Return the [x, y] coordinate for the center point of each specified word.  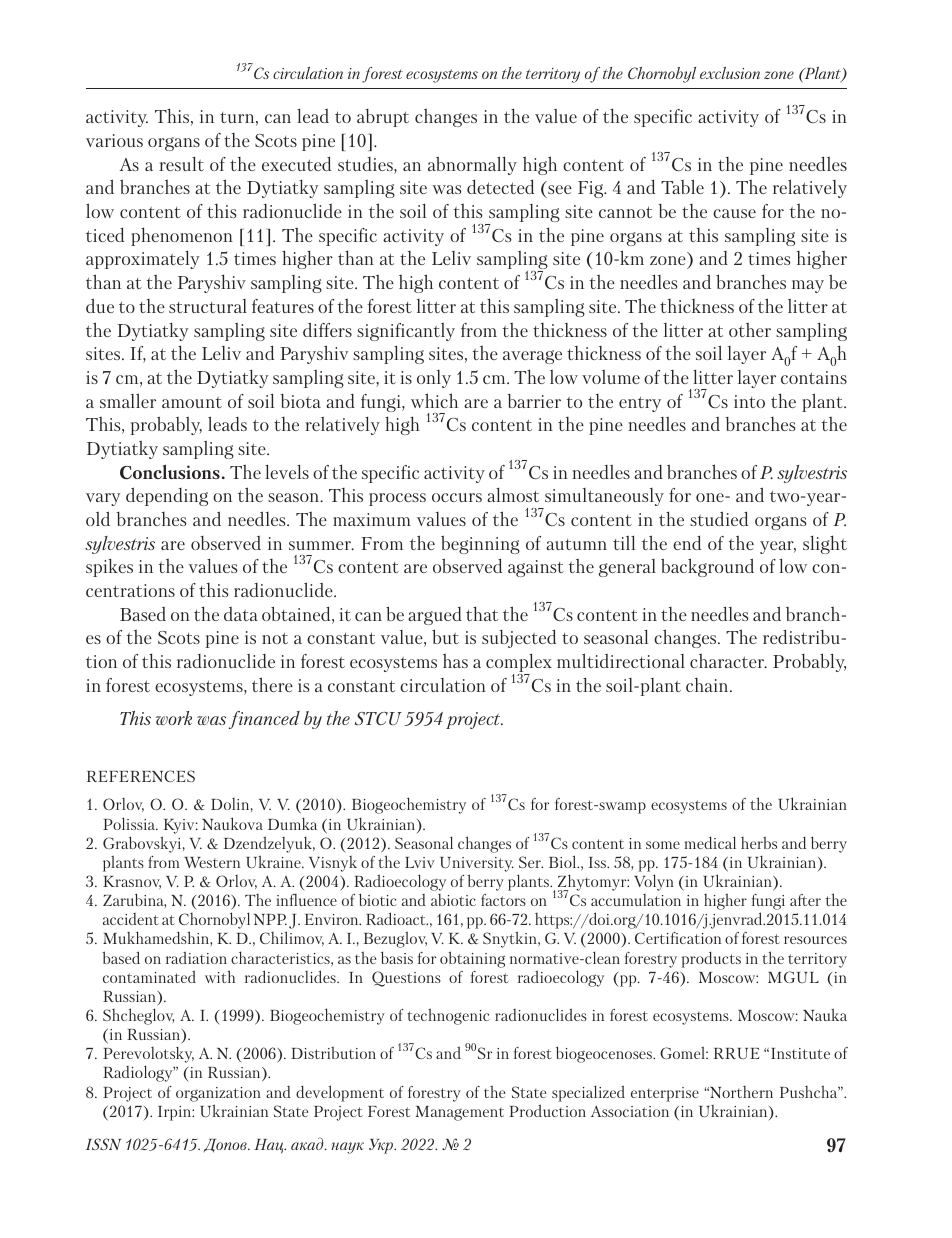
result [181, 164]
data [241, 614]
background [707, 567]
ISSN [103, 1144]
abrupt [383, 118]
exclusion [730, 73]
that [482, 613]
